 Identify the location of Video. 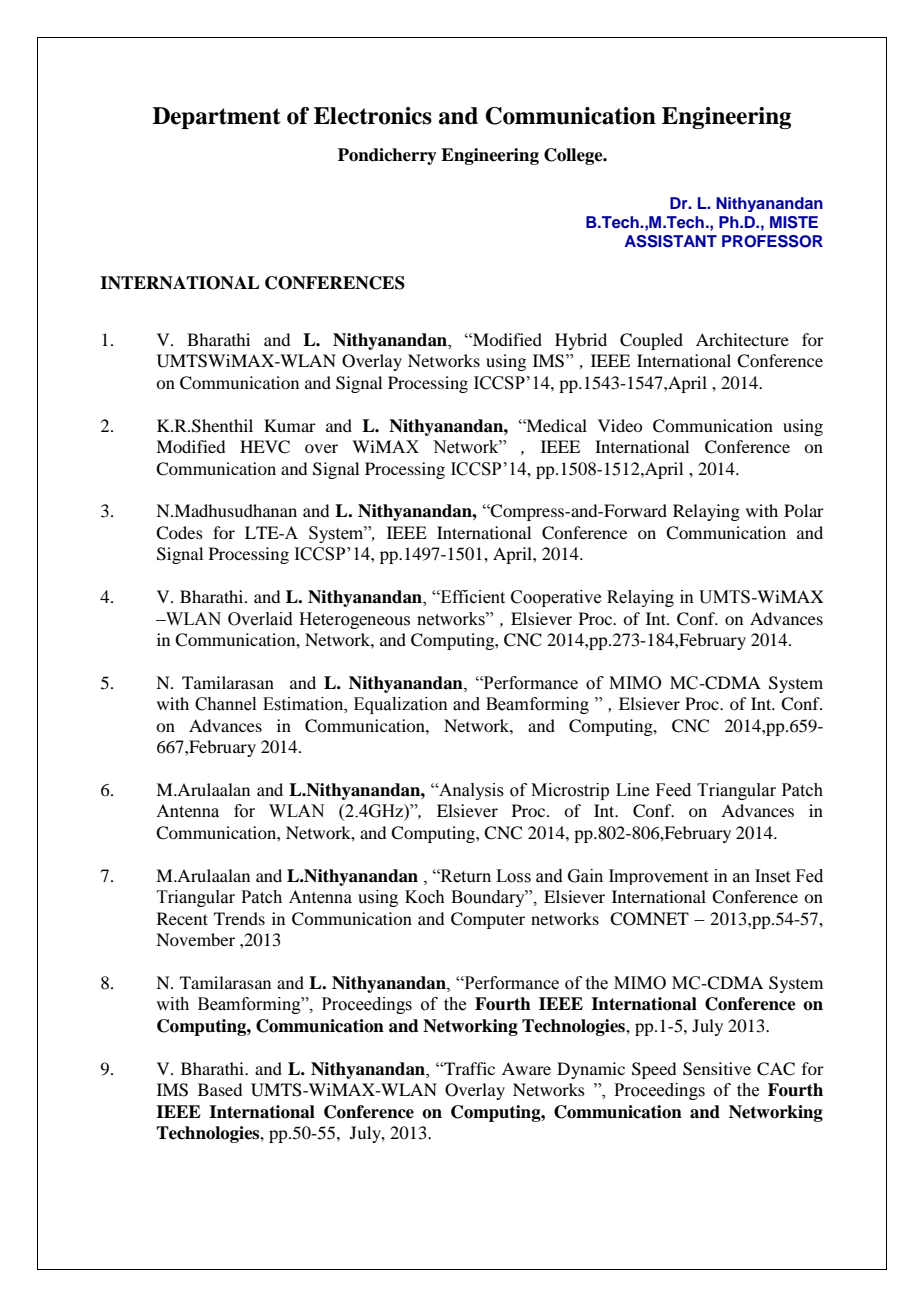
(620, 425).
